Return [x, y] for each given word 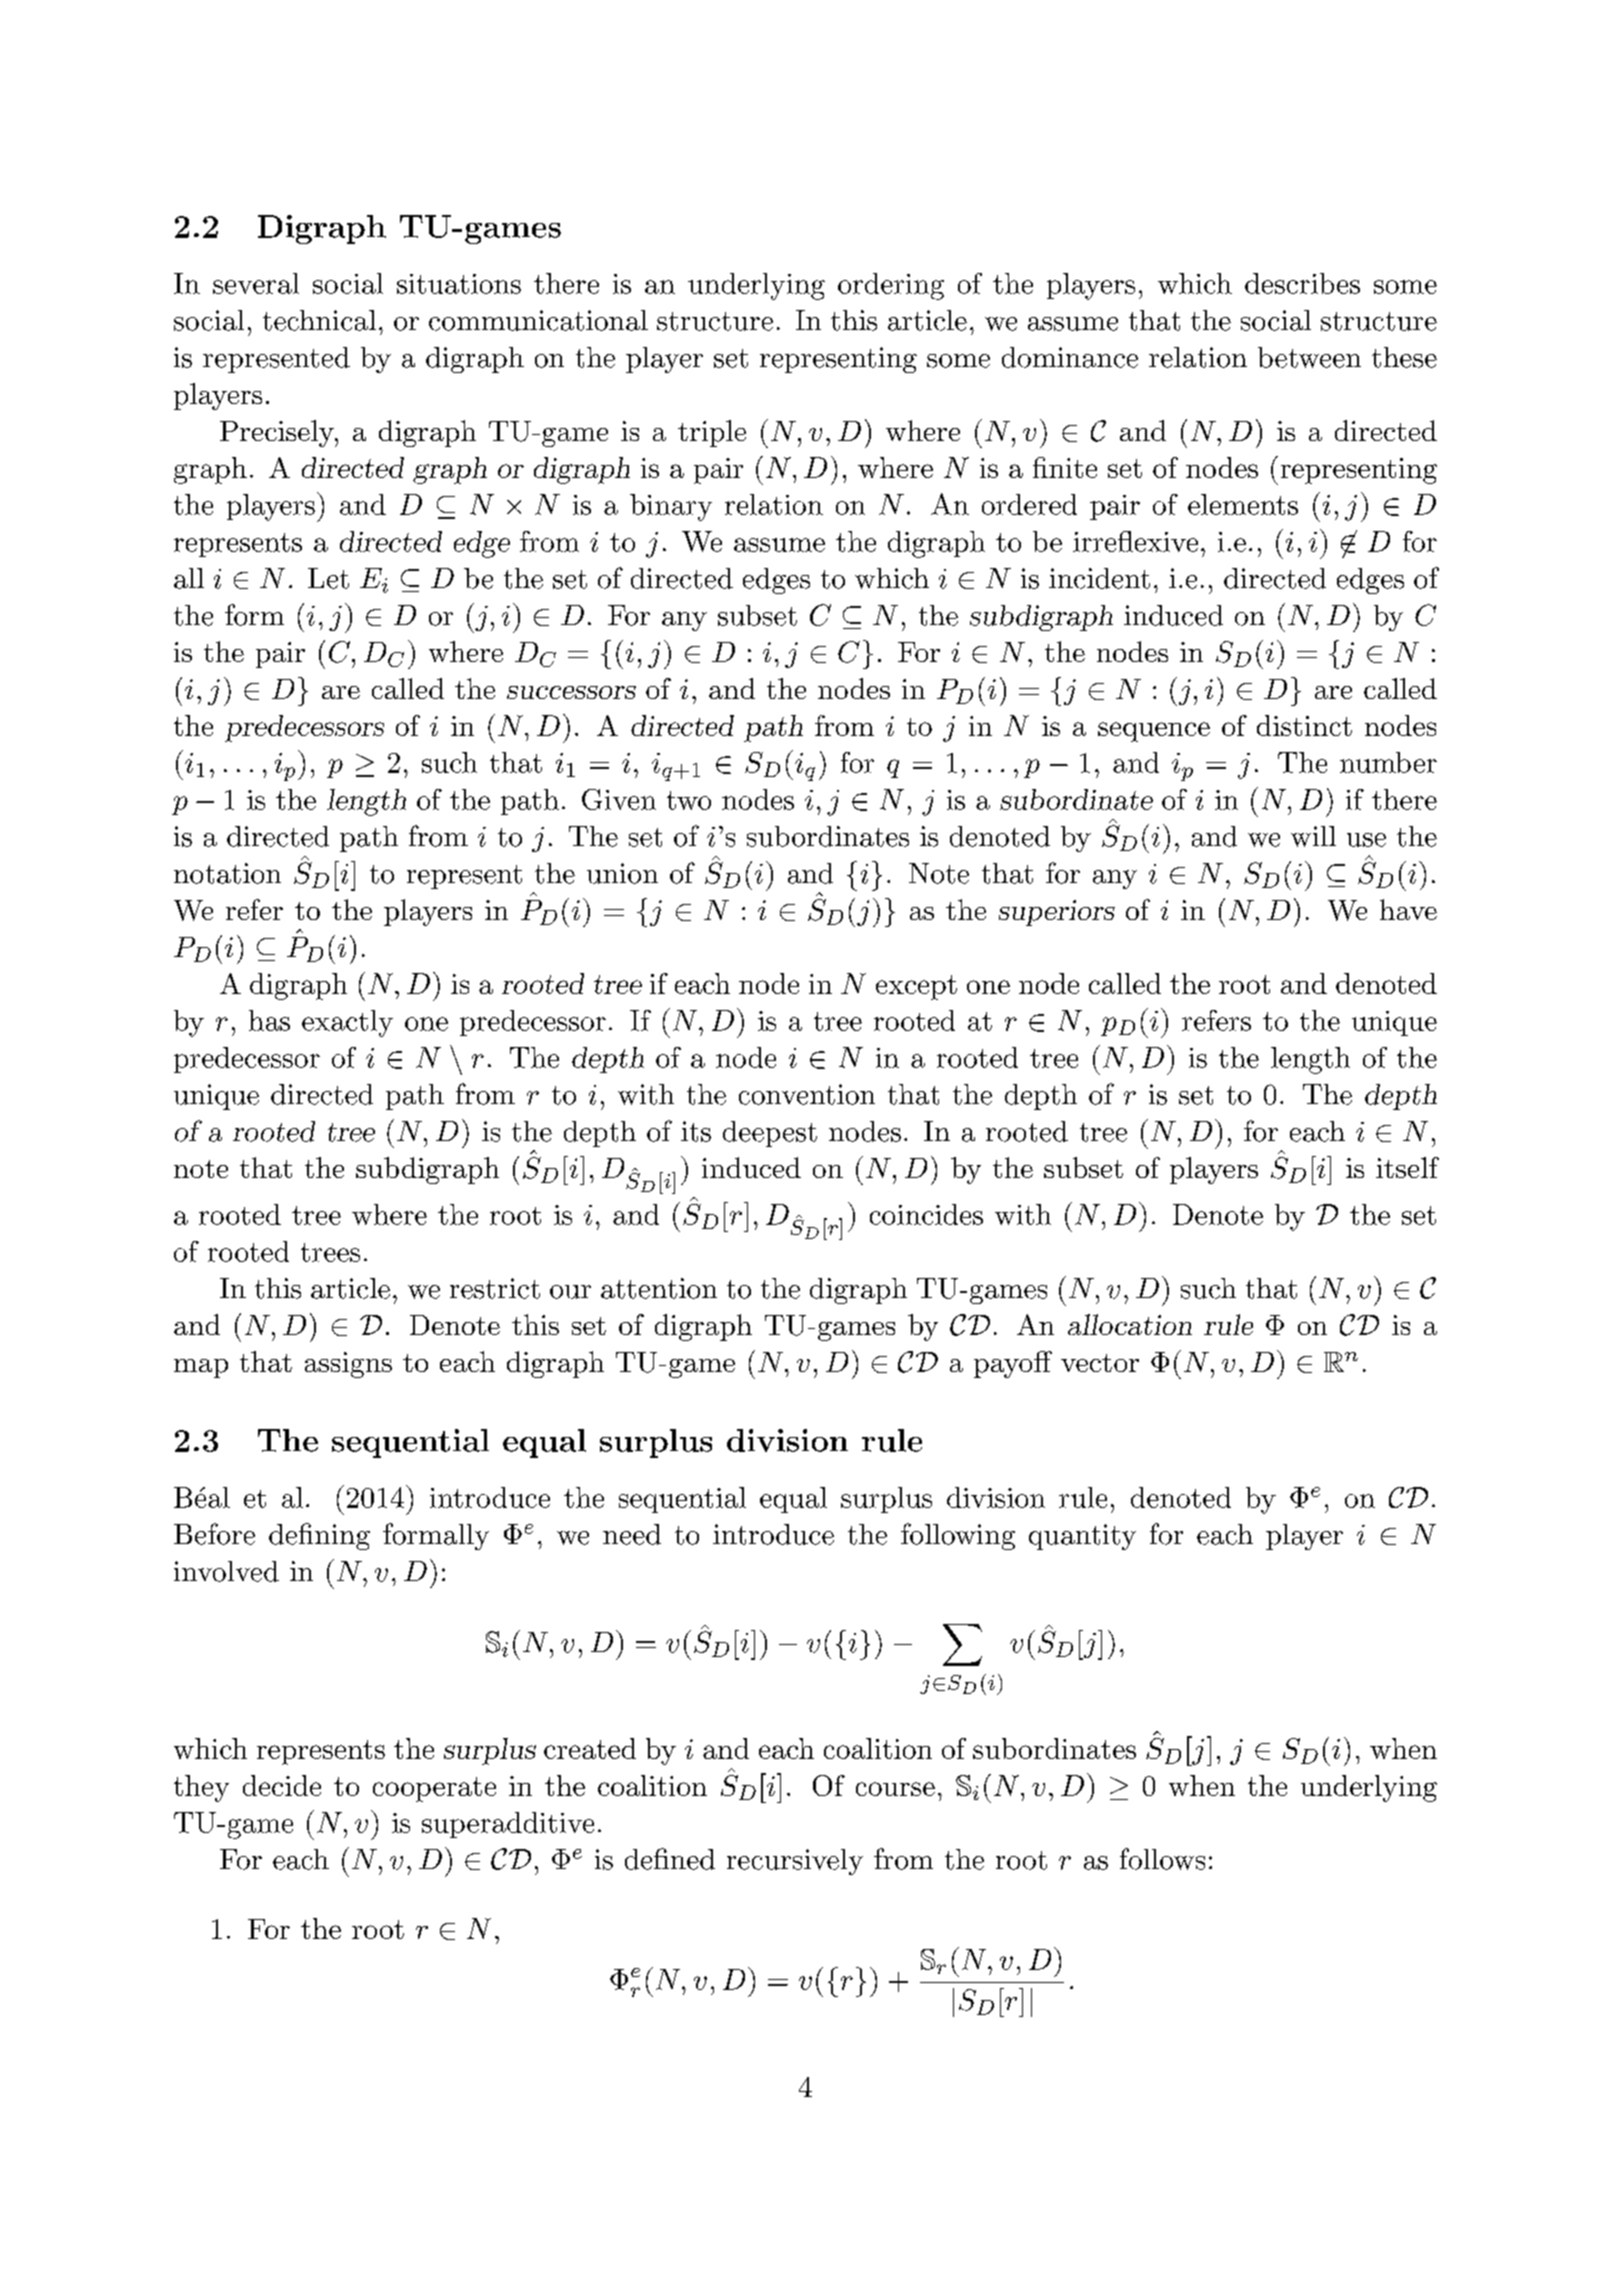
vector [1100, 1363]
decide [282, 1785]
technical [319, 320]
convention [807, 1094]
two [689, 800]
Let [328, 578]
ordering [891, 286]
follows [1162, 1859]
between [1309, 357]
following [958, 1536]
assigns [348, 1365]
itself [1407, 1167]
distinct [1304, 725]
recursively [795, 1862]
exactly [347, 1023]
